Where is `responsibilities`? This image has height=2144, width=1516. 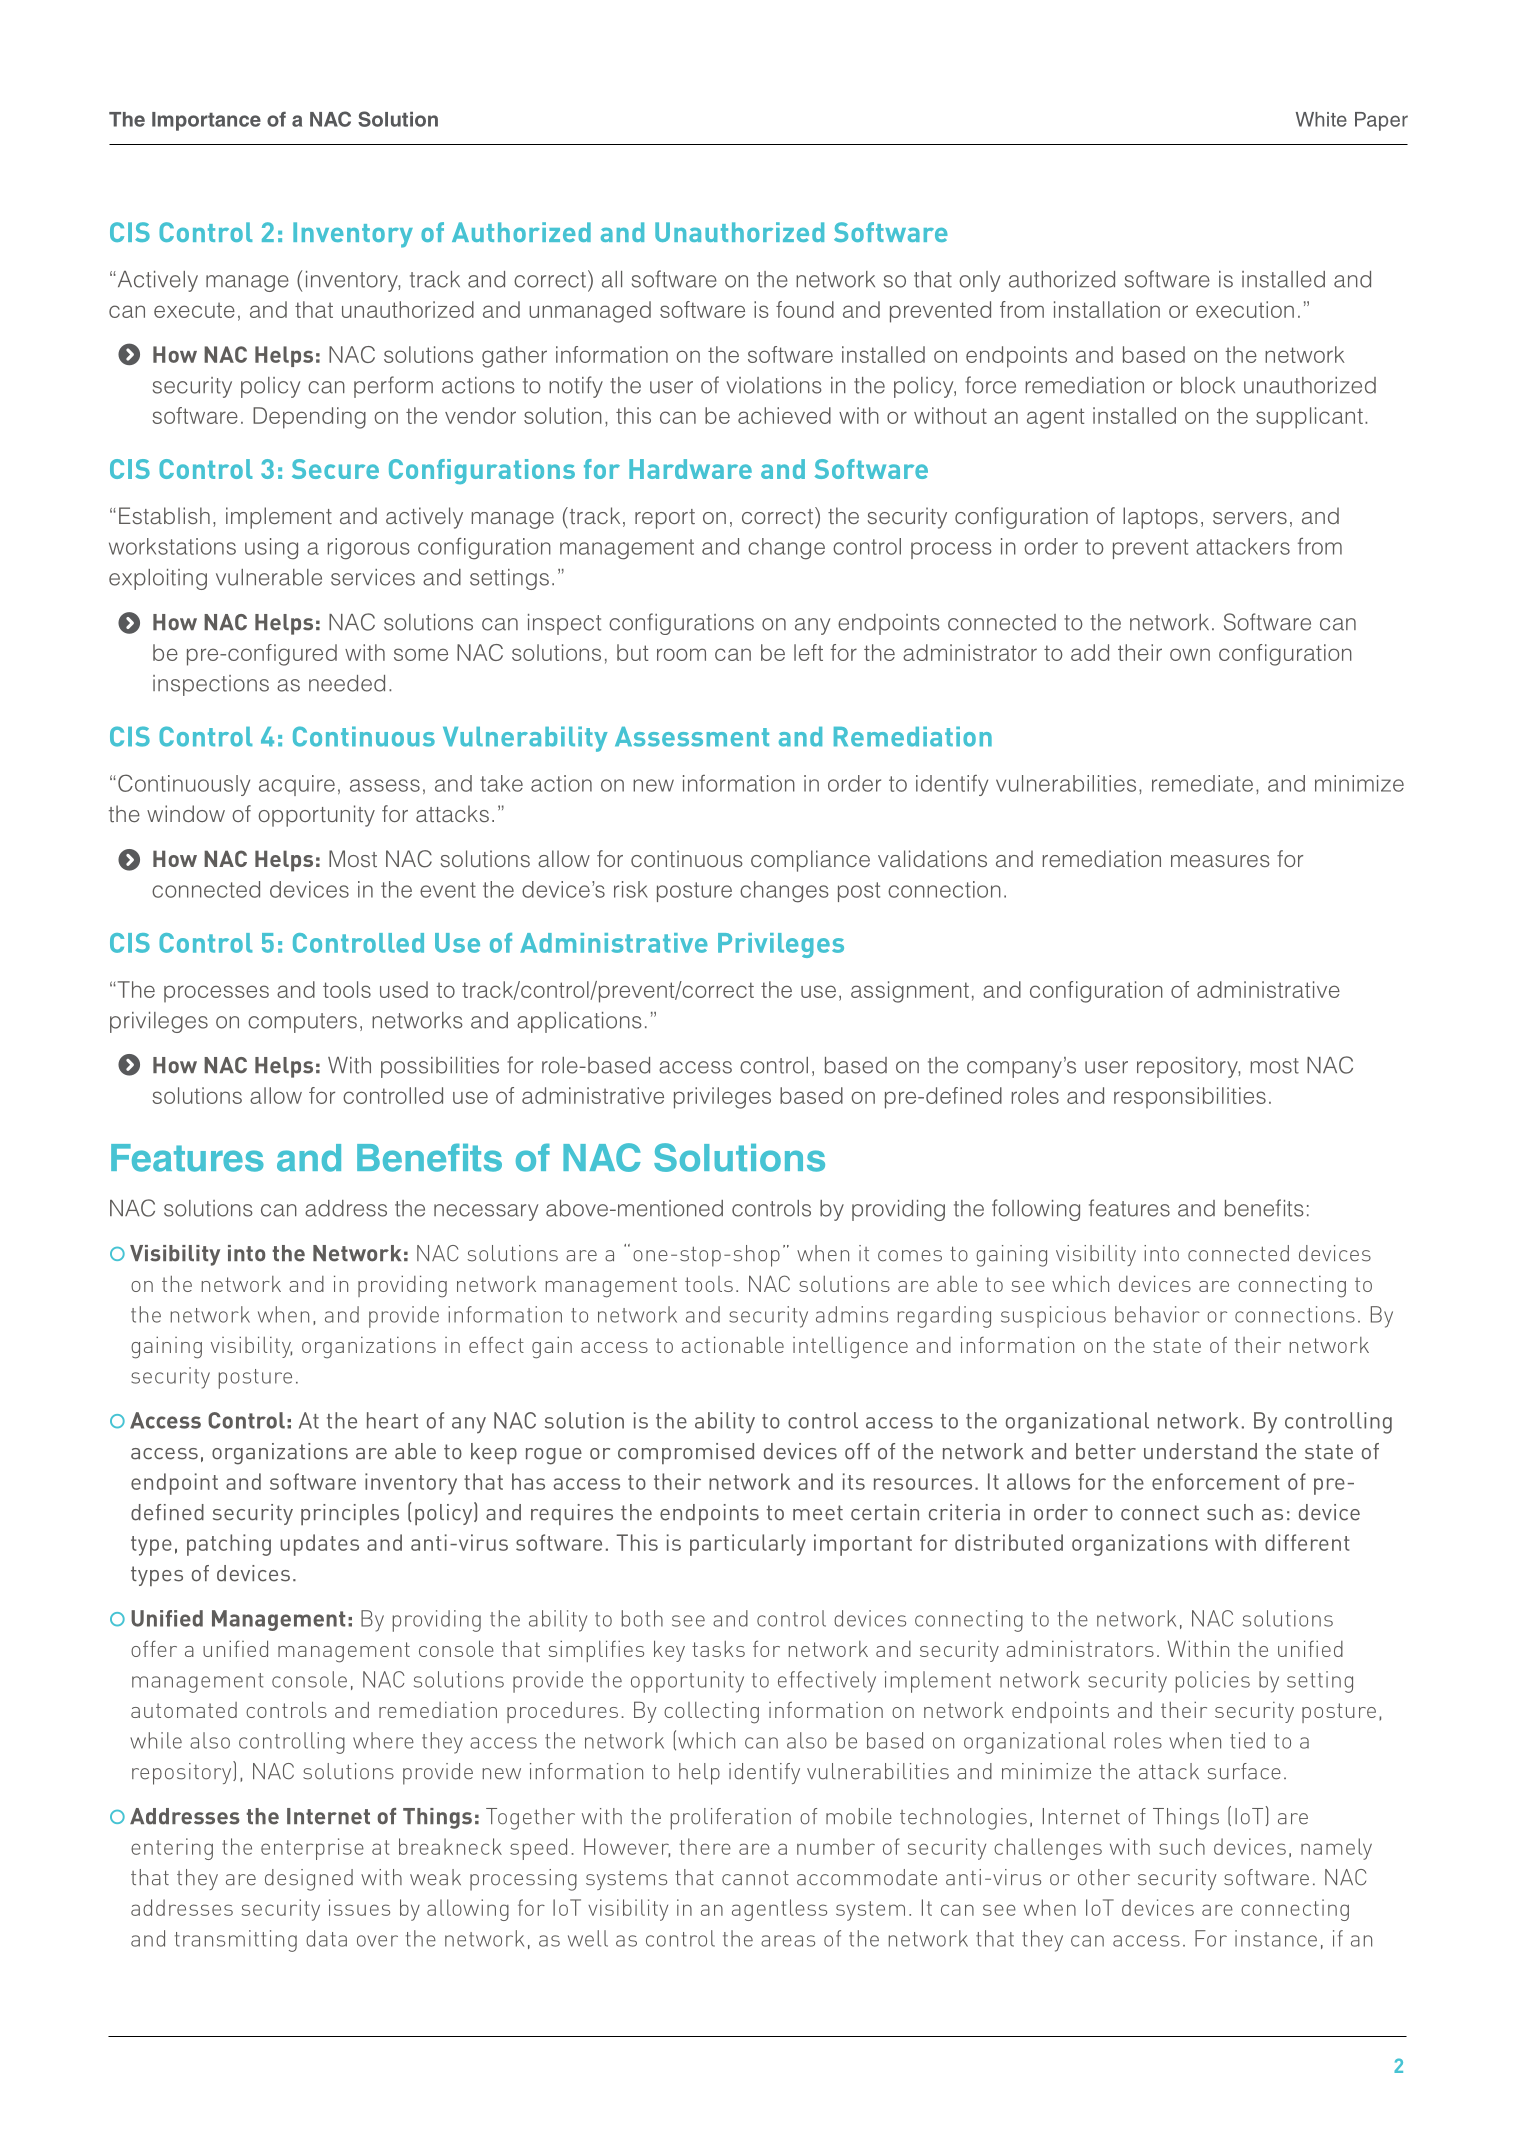 responsibilities is located at coordinates (1190, 1097).
